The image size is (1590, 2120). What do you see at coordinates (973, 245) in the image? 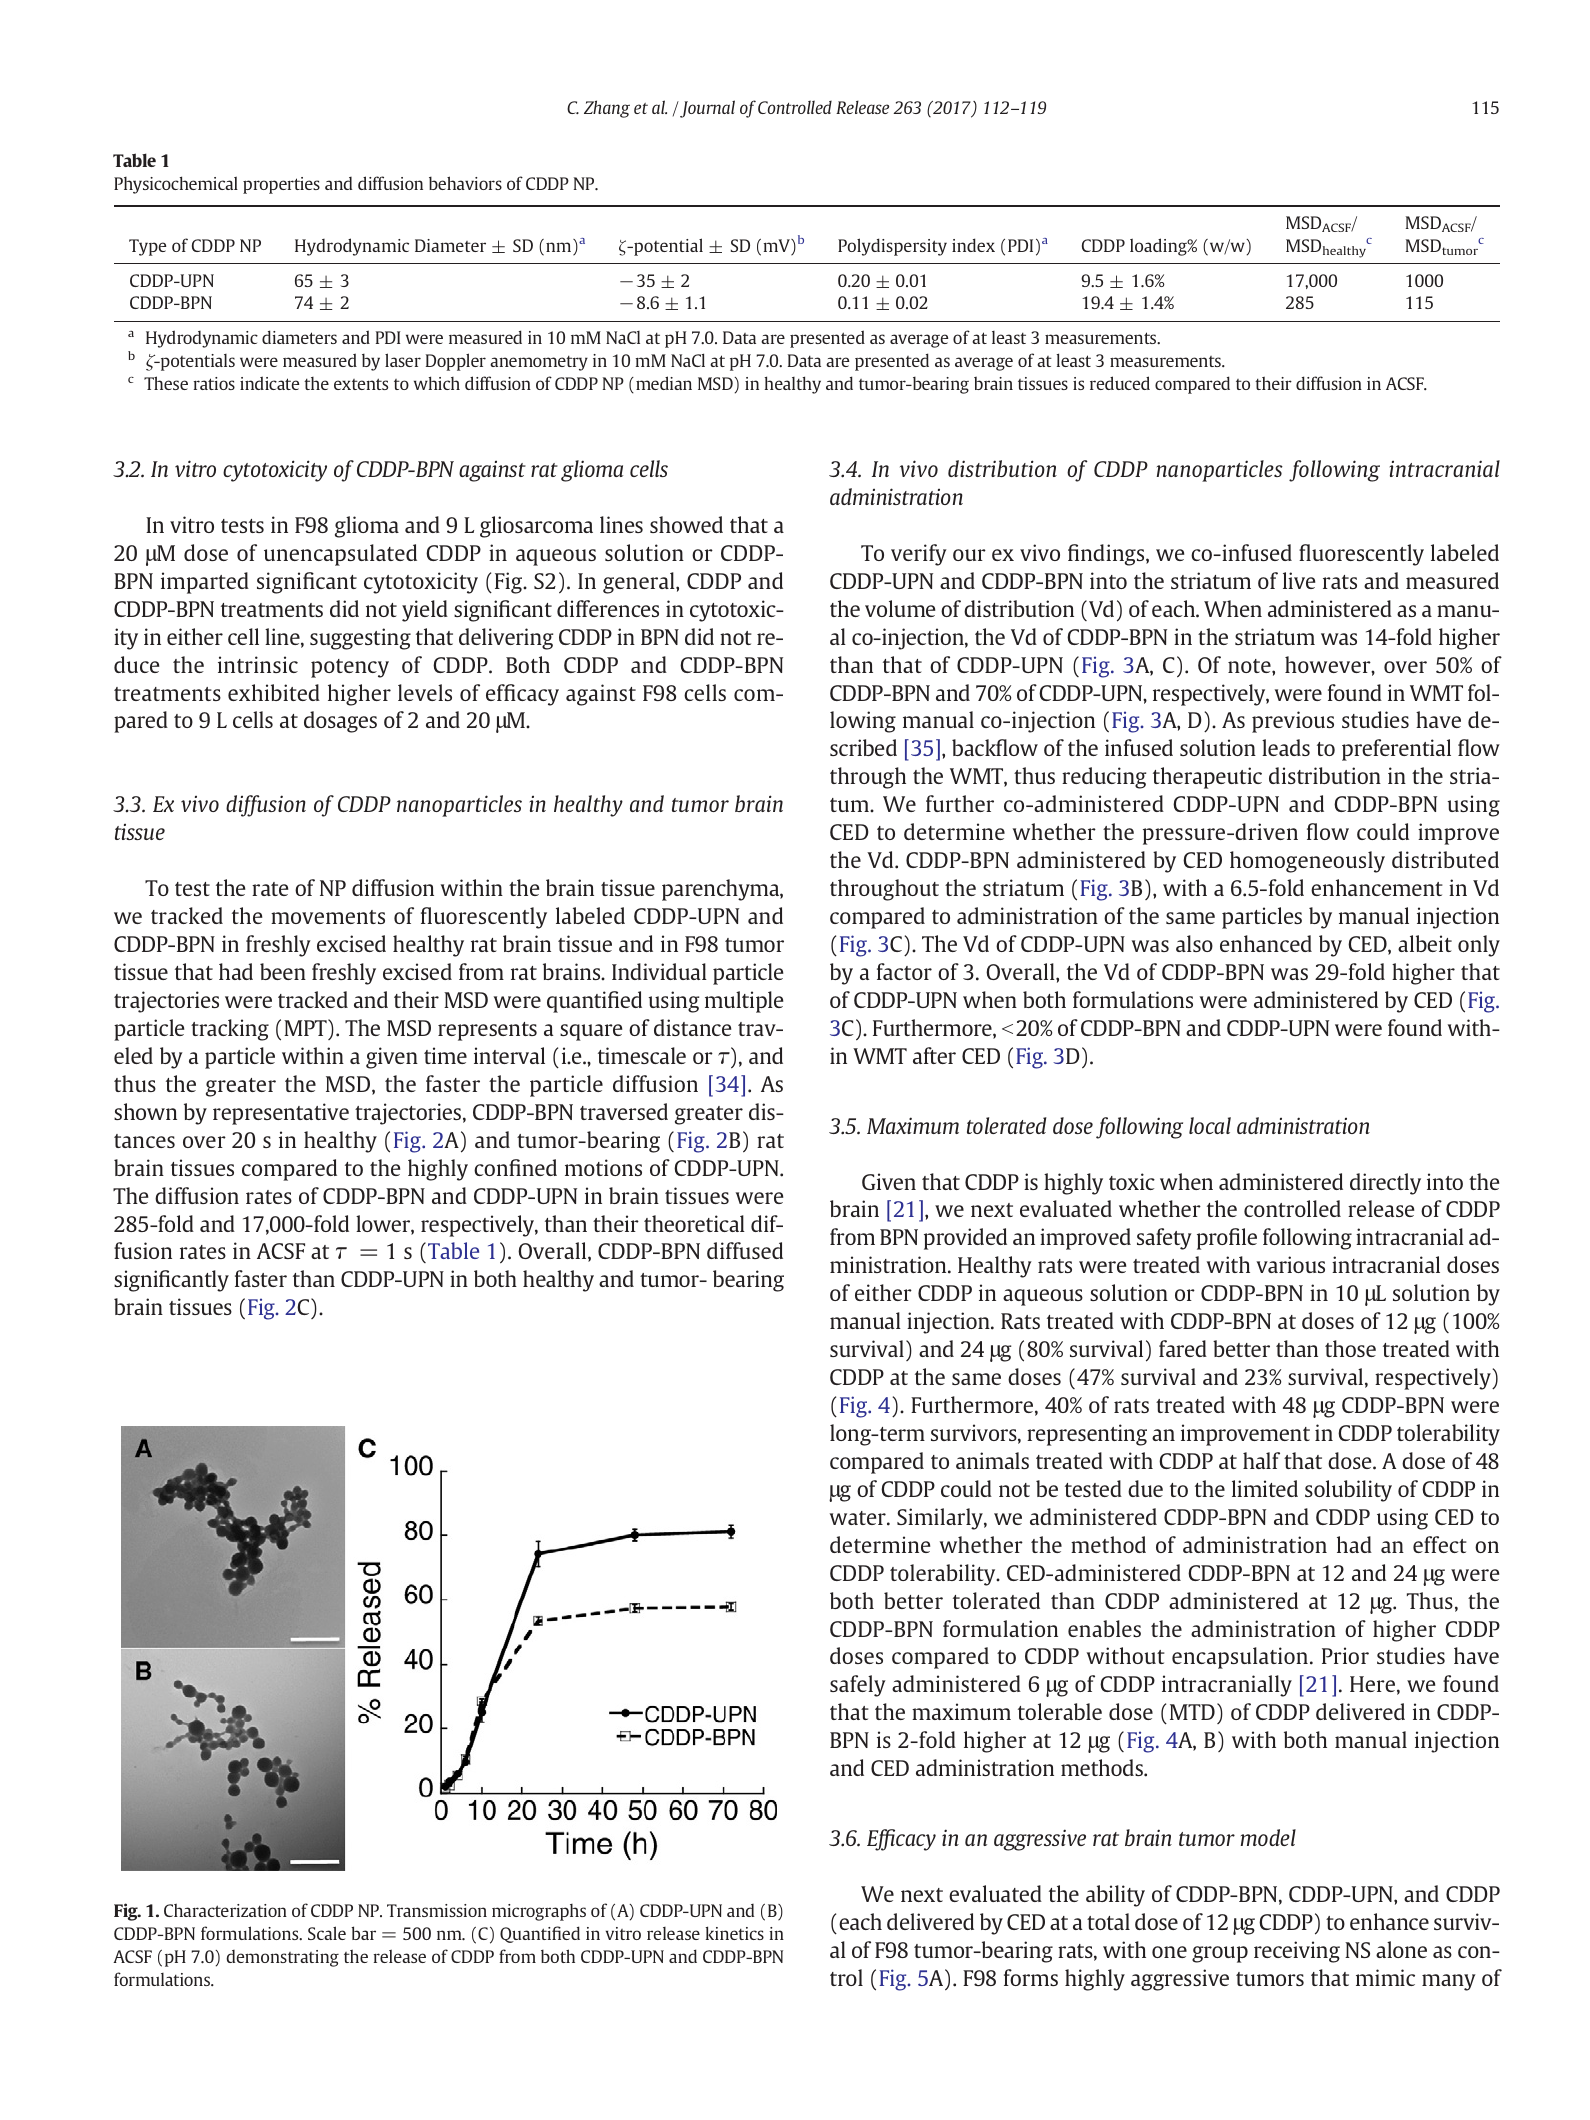
I see `index` at bounding box center [973, 245].
